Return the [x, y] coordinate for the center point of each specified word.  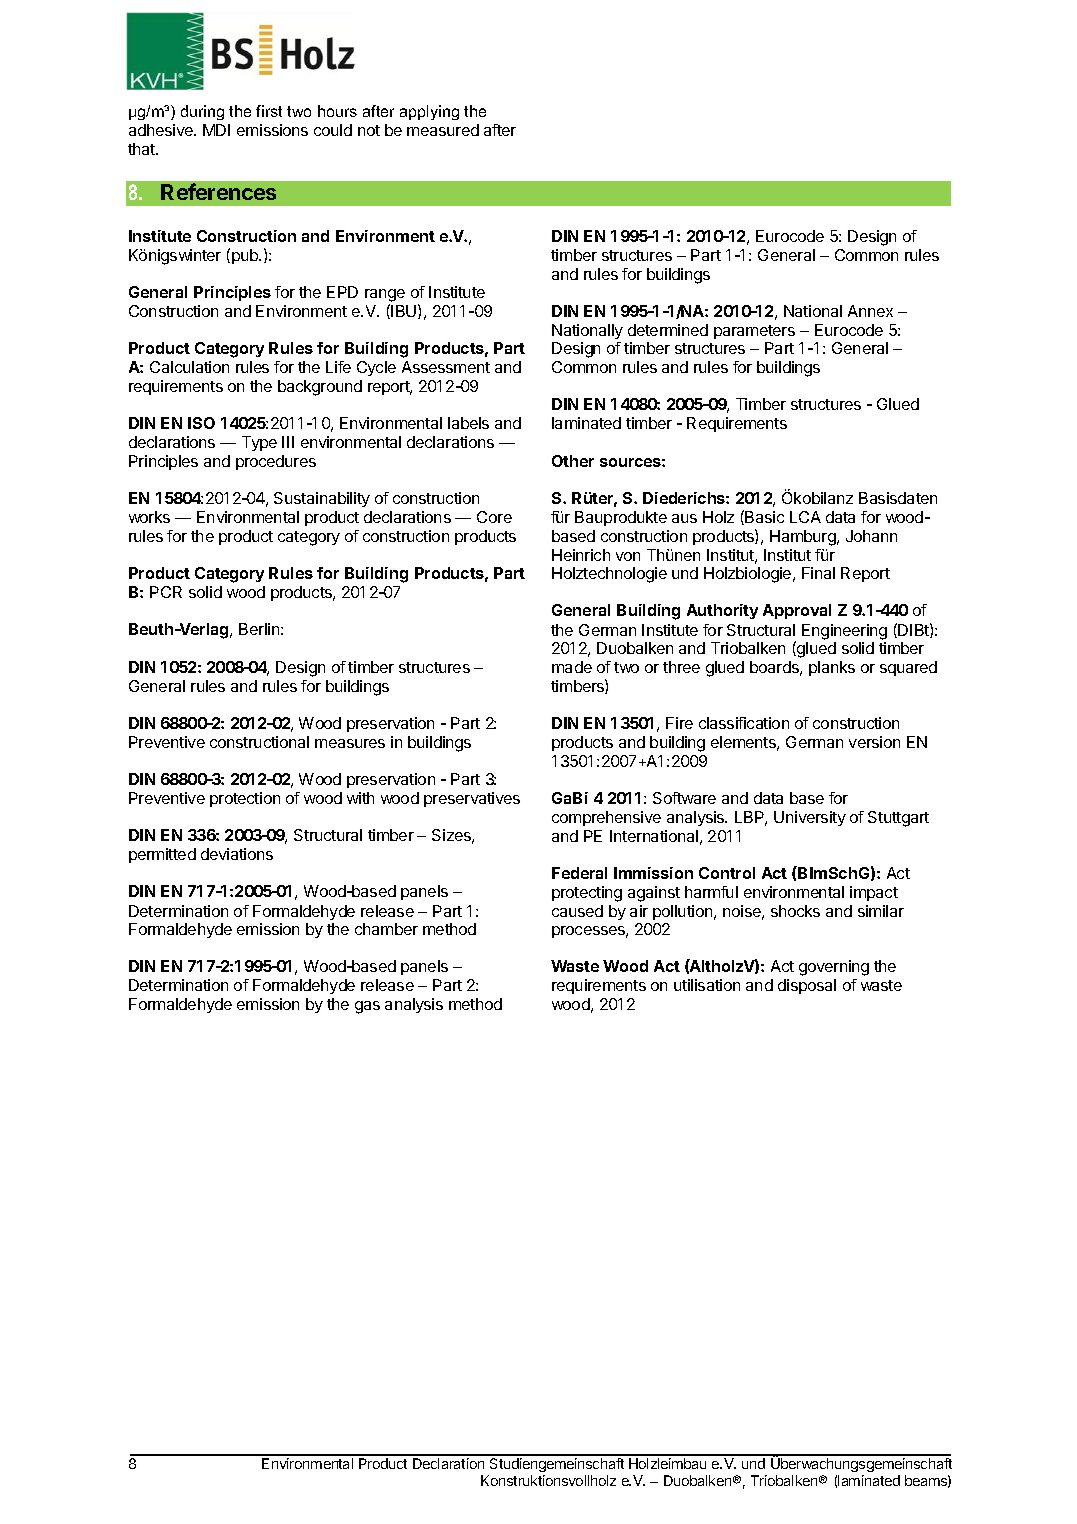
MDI [216, 130]
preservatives [472, 799]
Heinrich [581, 555]
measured [443, 130]
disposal [807, 986]
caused [577, 911]
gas [367, 1007]
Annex [870, 311]
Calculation [189, 367]
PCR [166, 592]
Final [818, 573]
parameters [754, 332]
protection [245, 799]
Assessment [446, 367]
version [874, 742]
